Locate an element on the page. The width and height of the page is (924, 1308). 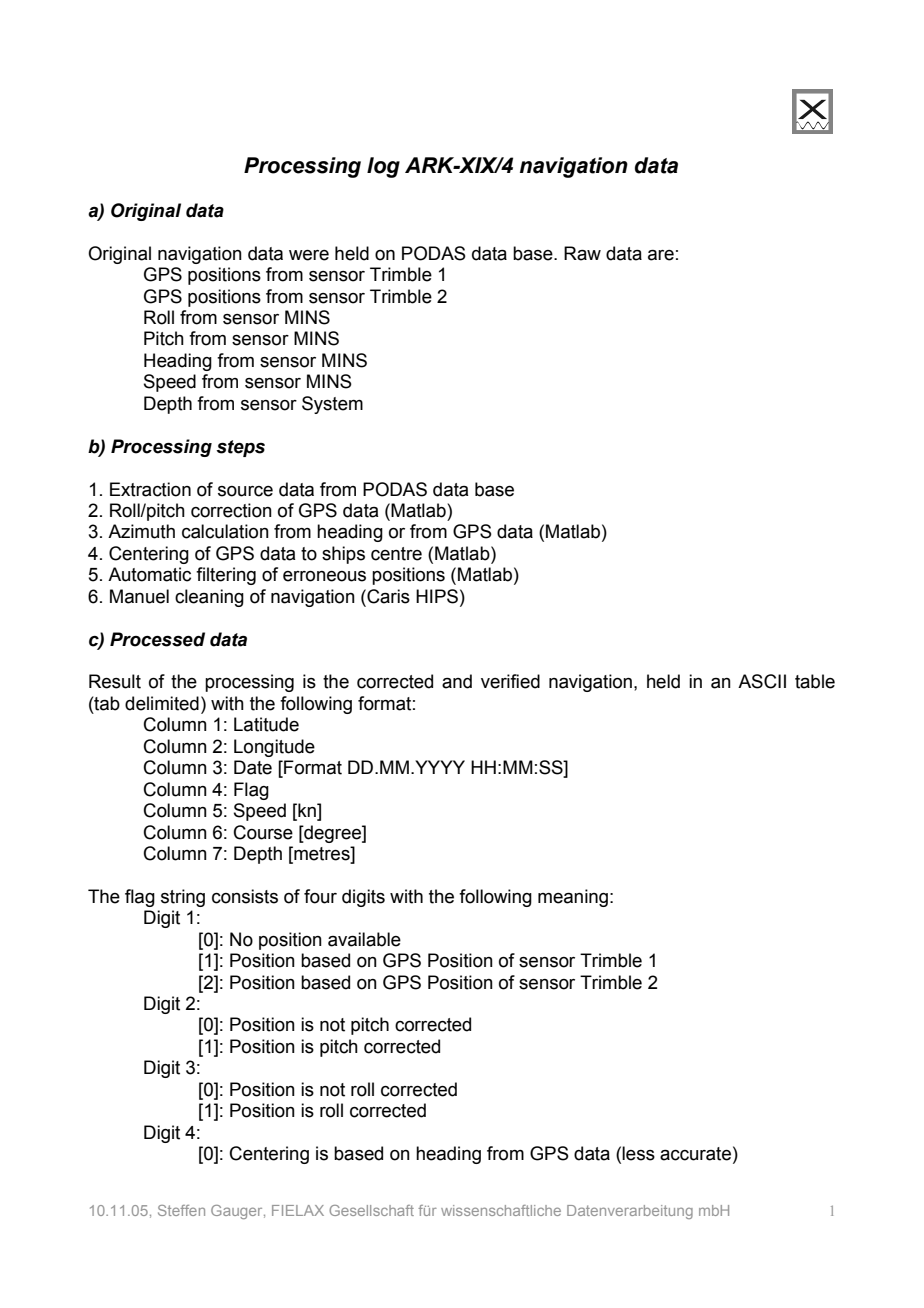
table is located at coordinates (815, 681).
